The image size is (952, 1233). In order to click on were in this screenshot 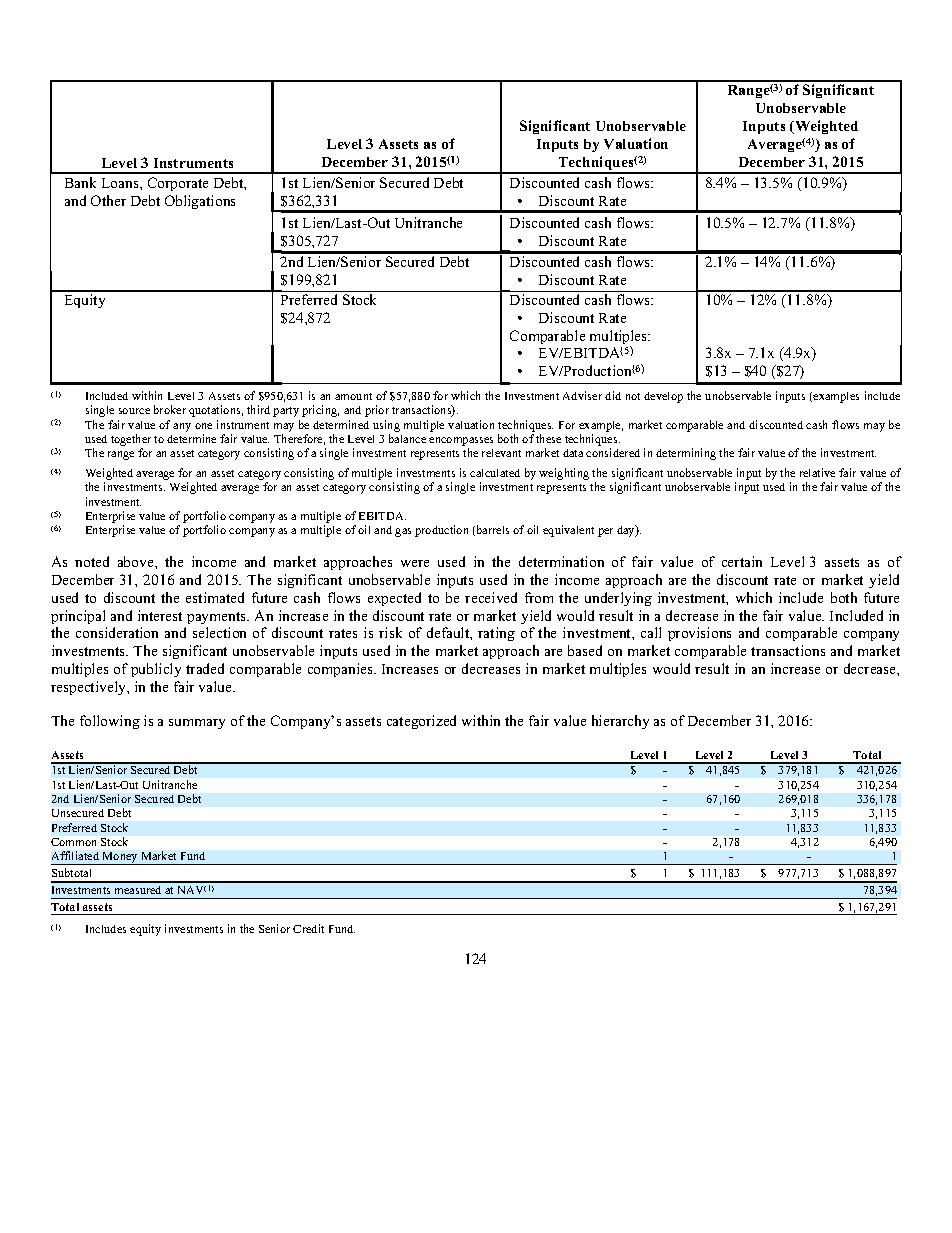, I will do `click(415, 563)`.
